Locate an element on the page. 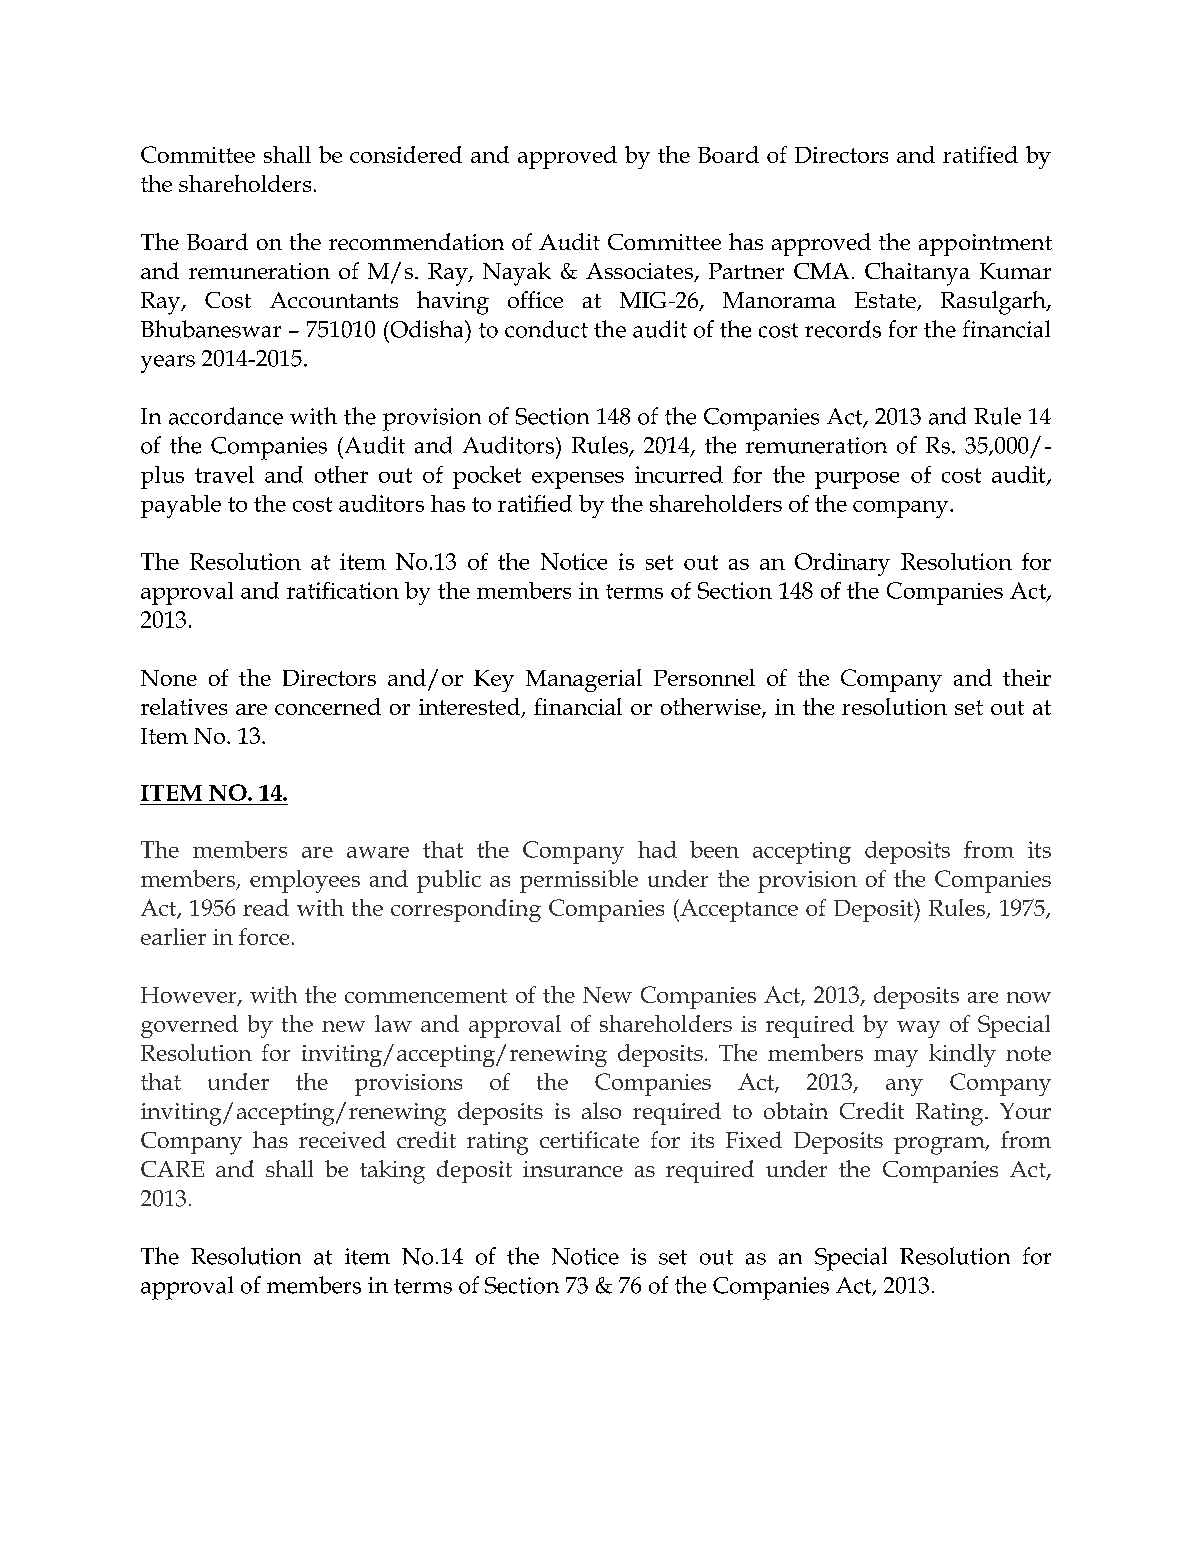 Image resolution: width=1192 pixels, height=1543 pixels. appointment is located at coordinates (985, 245).
